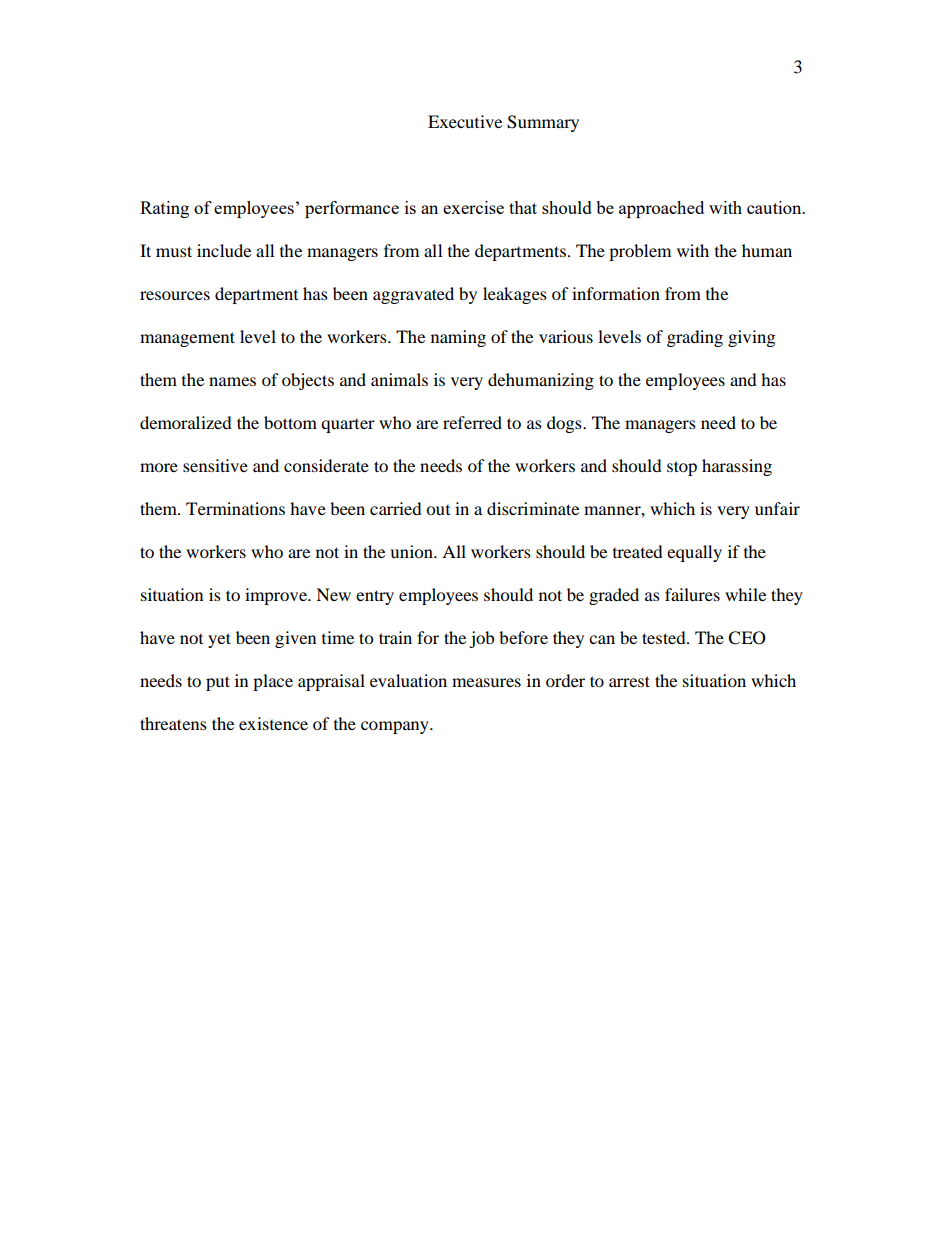  I want to click on management, so click(187, 339).
